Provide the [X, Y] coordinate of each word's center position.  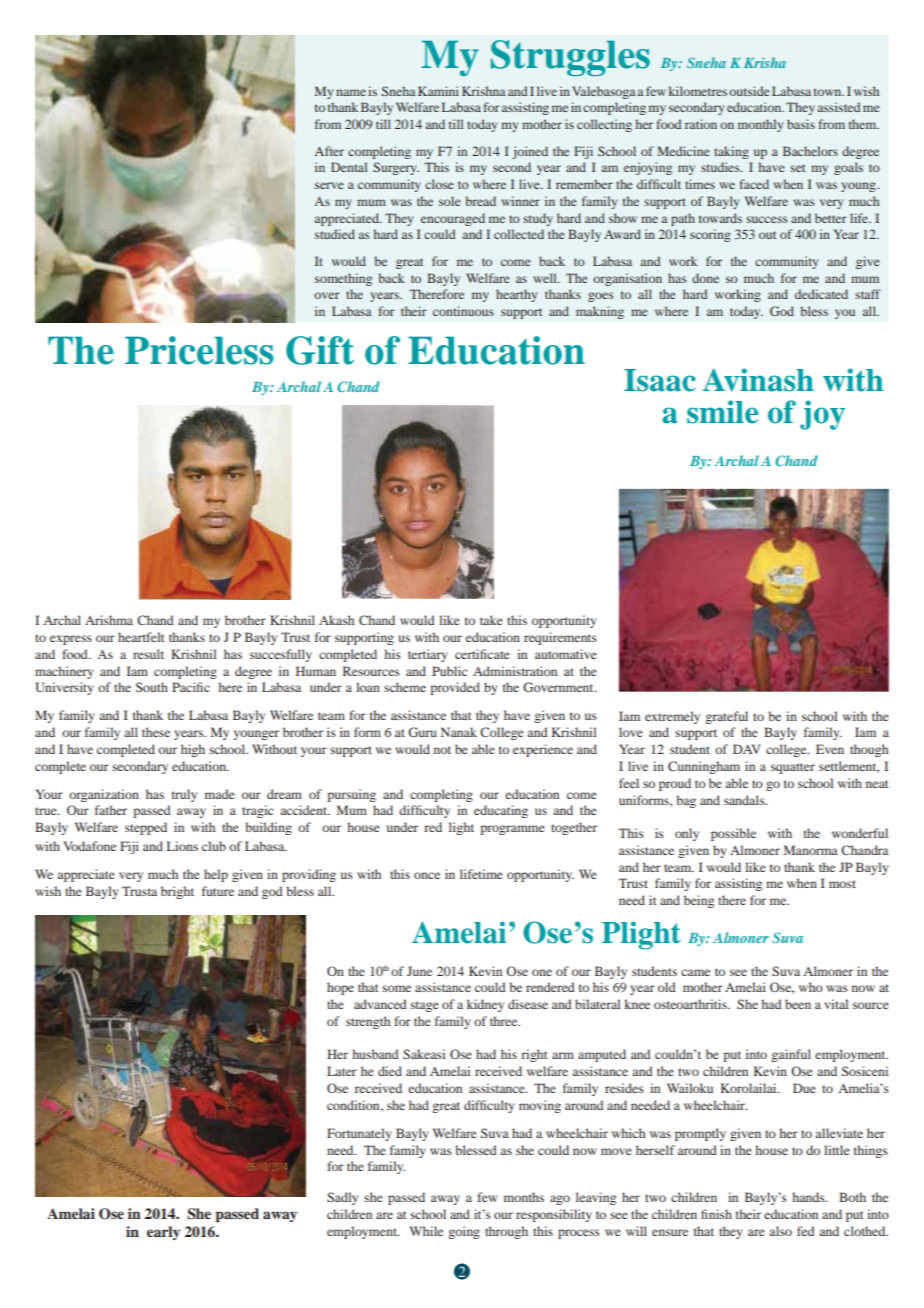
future [218, 891]
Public [449, 671]
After [329, 151]
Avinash [758, 380]
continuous [463, 311]
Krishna [484, 91]
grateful [726, 717]
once [427, 875]
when [802, 883]
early [163, 1233]
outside [749, 91]
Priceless [199, 350]
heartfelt [141, 637]
